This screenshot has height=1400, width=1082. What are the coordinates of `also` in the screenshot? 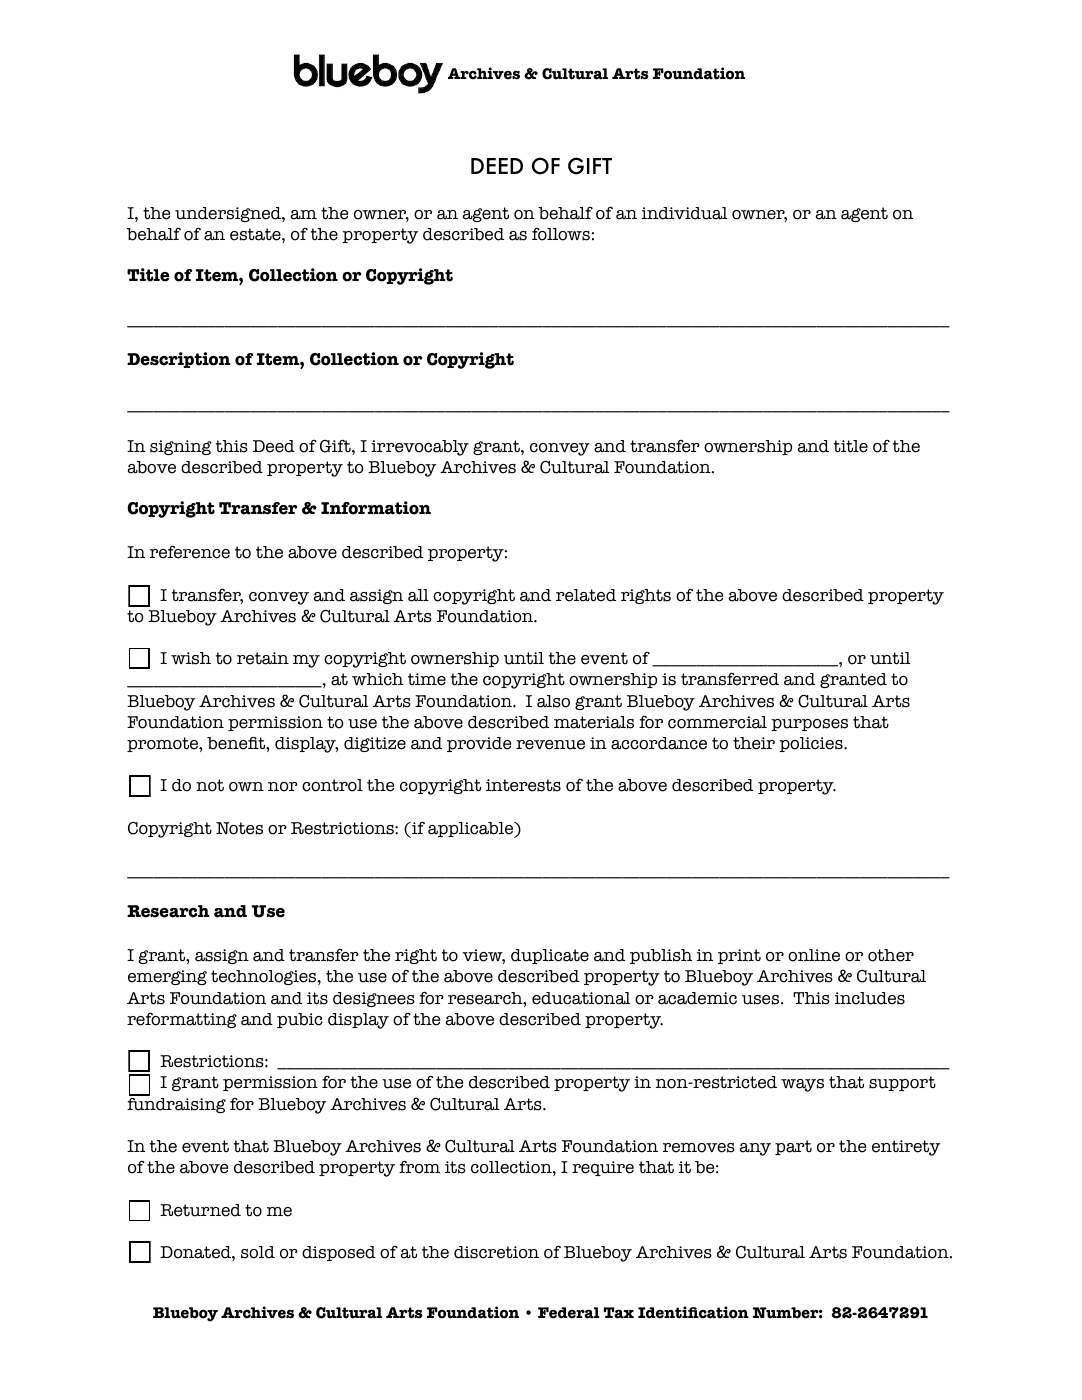 It's located at (553, 701).
